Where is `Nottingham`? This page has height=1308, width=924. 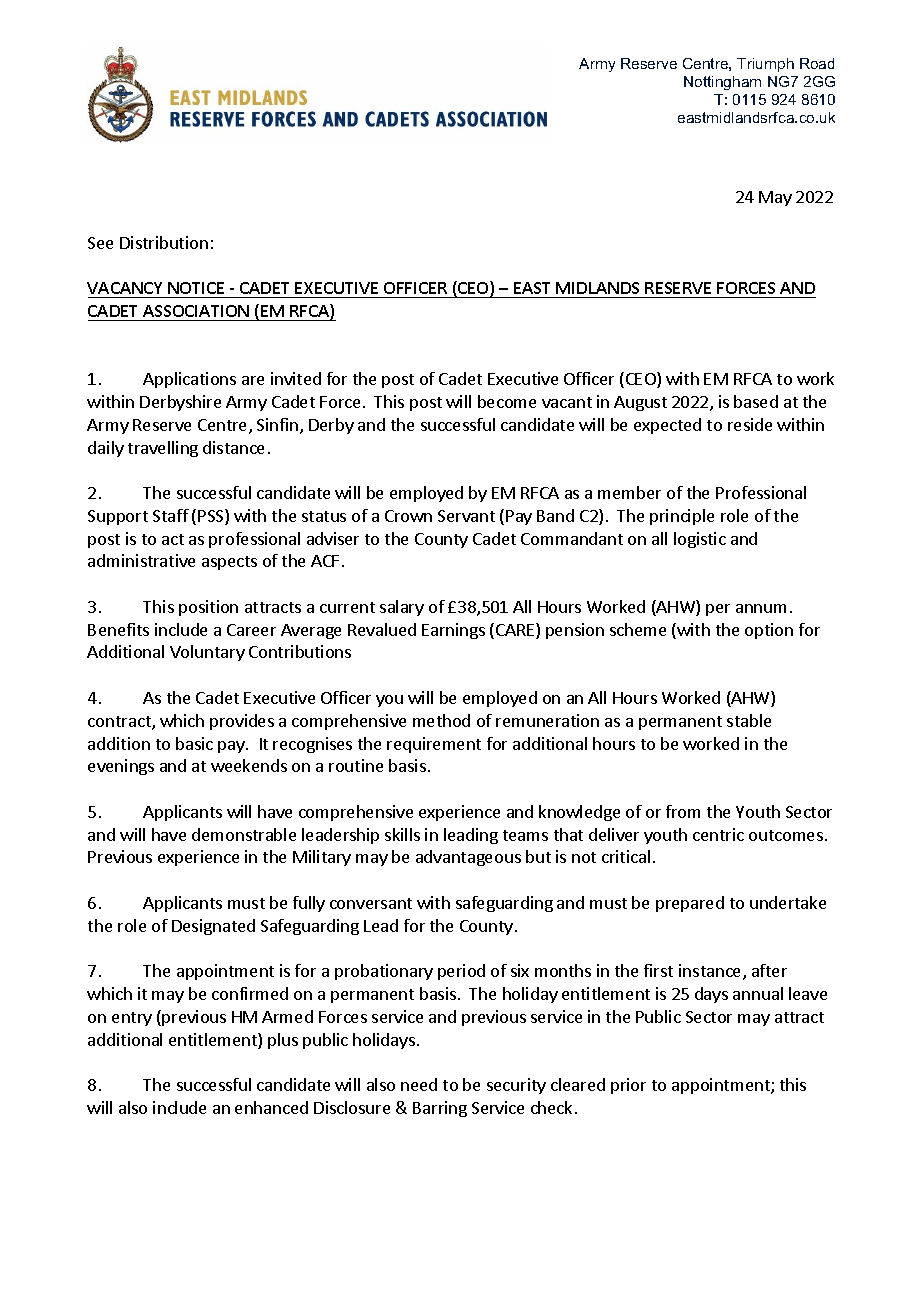 Nottingham is located at coordinates (722, 83).
